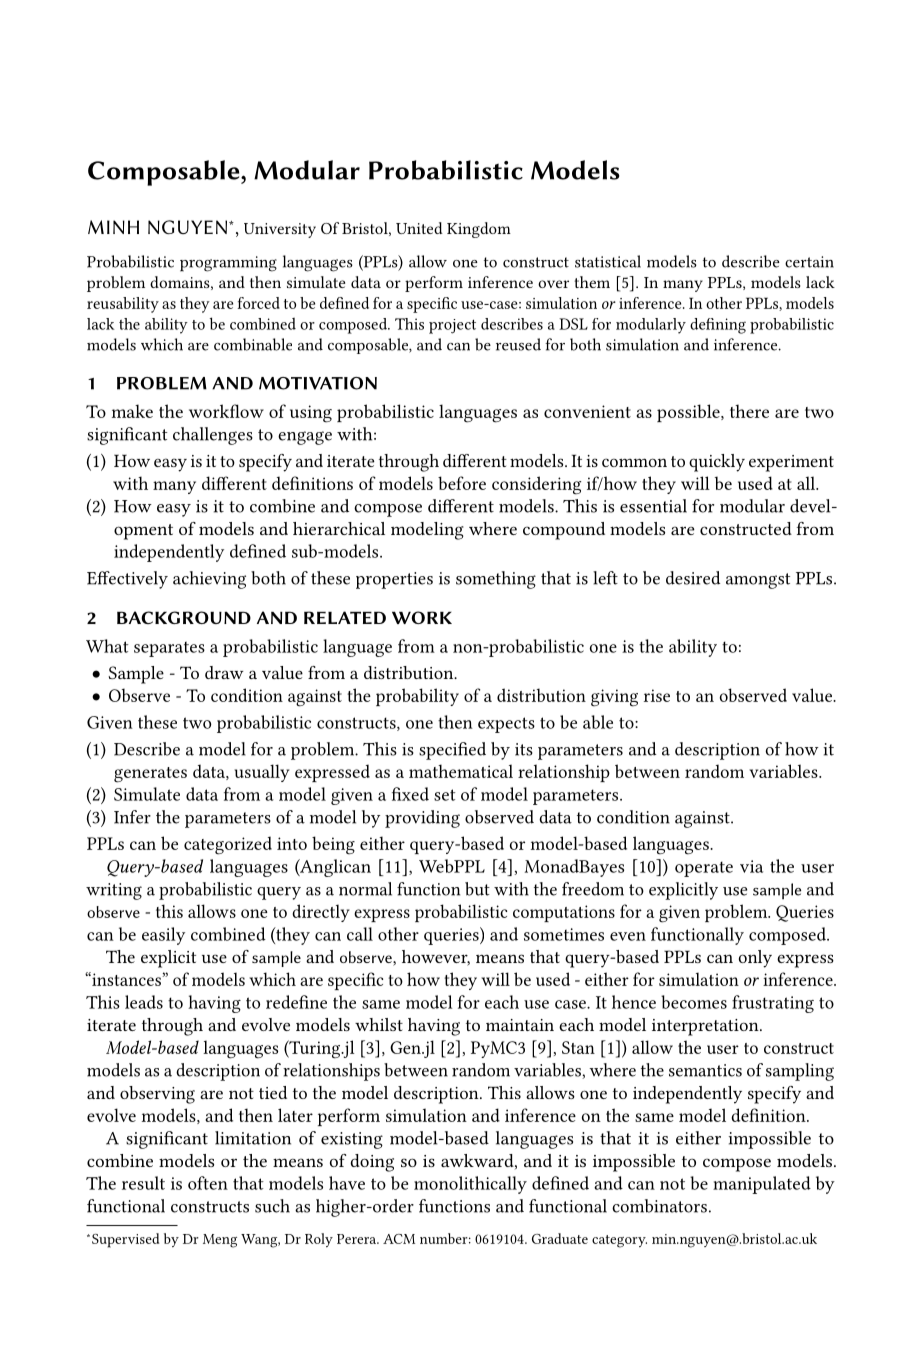  What do you see at coordinates (419, 228) in the screenshot?
I see `United` at bounding box center [419, 228].
